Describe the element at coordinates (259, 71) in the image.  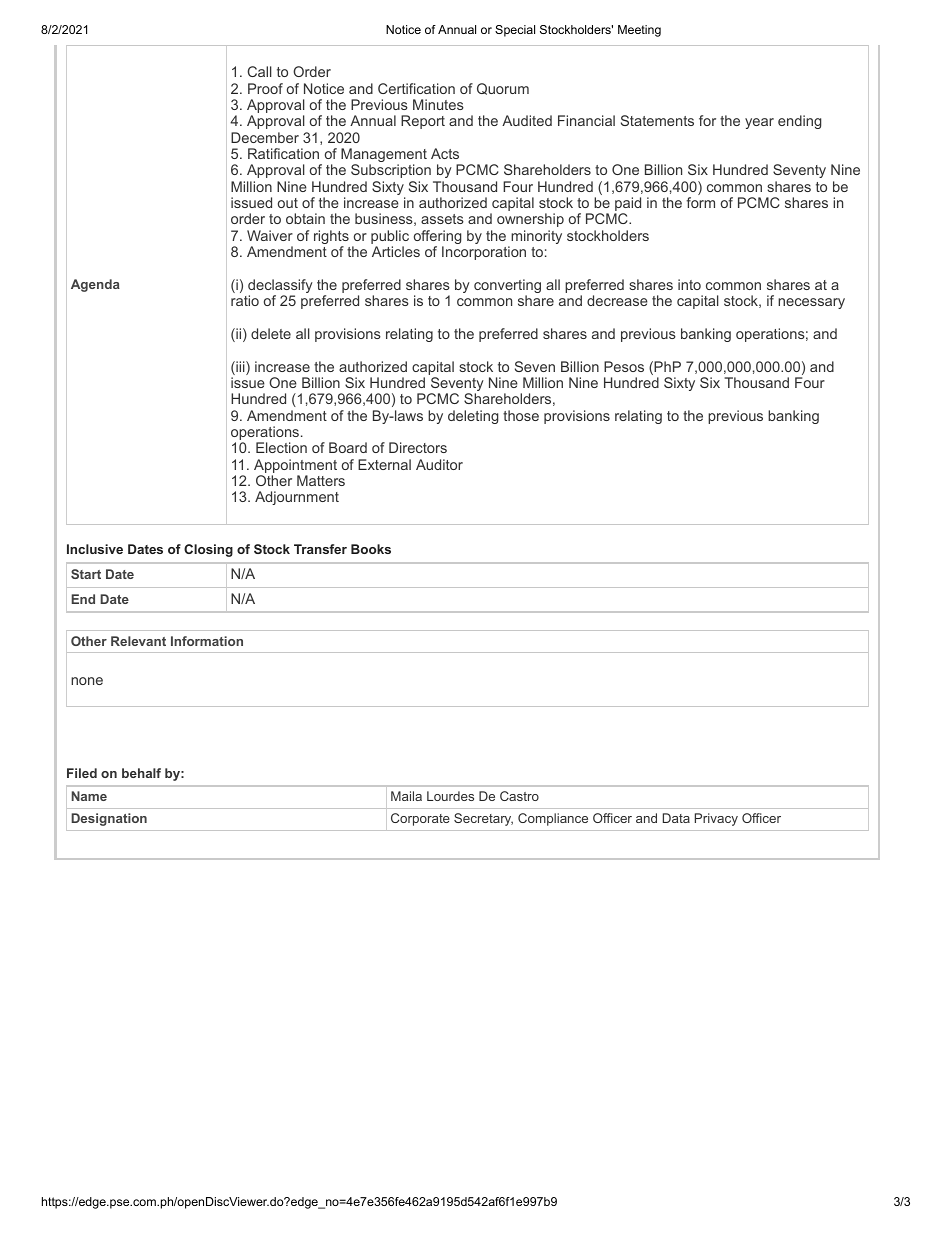
I see `Call` at that location.
